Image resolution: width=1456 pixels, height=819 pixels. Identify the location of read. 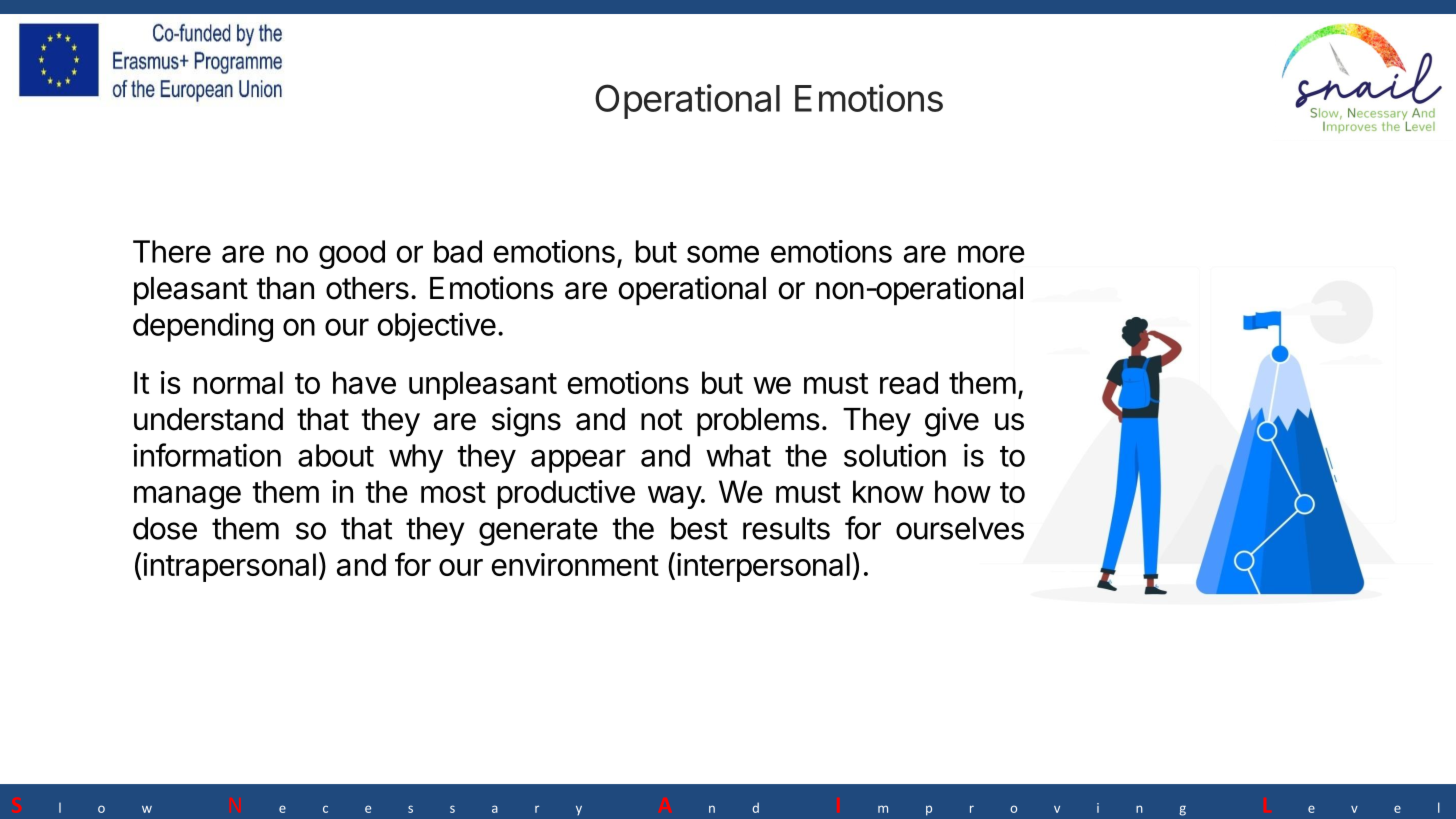
(909, 382).
